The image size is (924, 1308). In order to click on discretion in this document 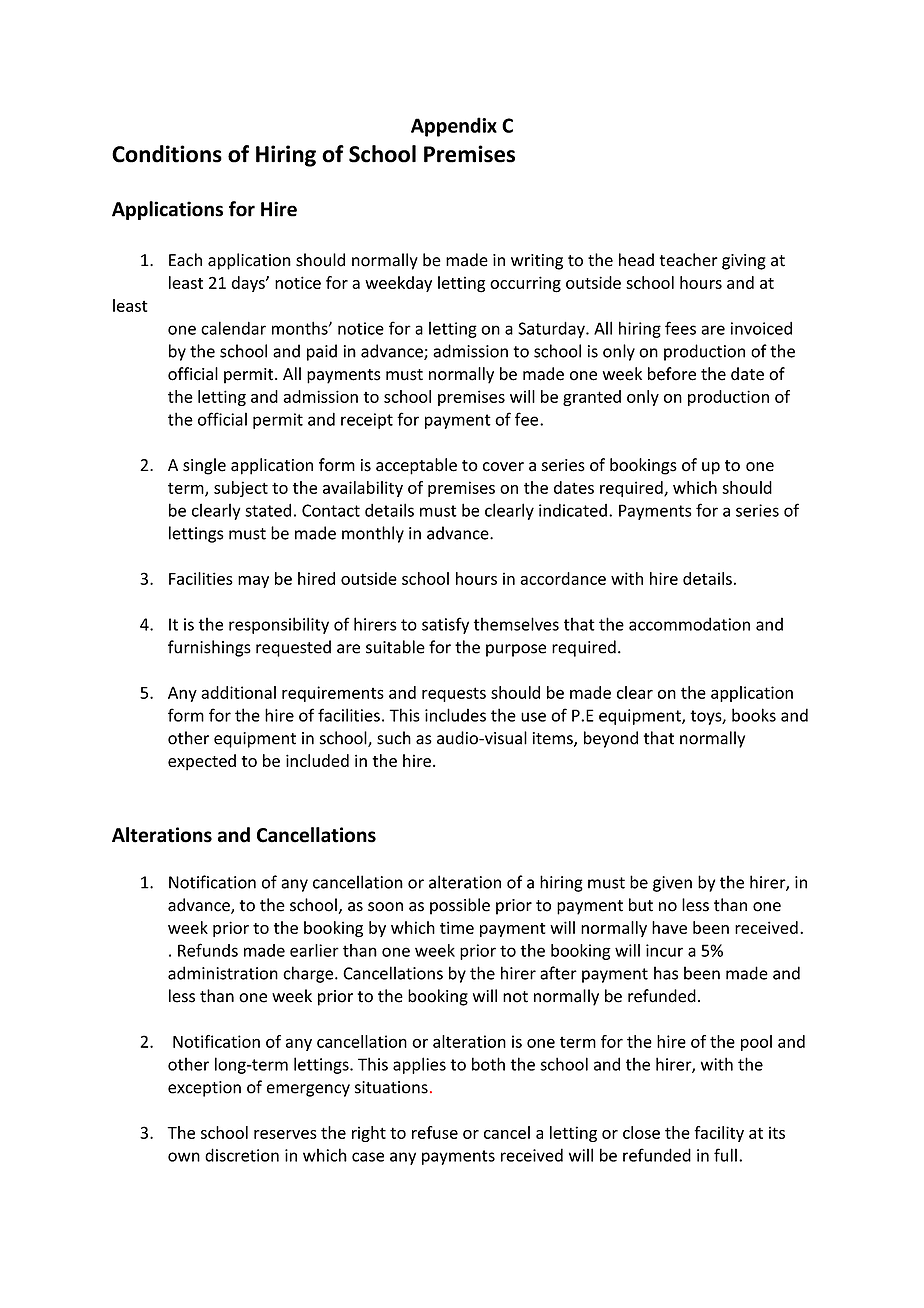, I will do `click(242, 1155)`.
